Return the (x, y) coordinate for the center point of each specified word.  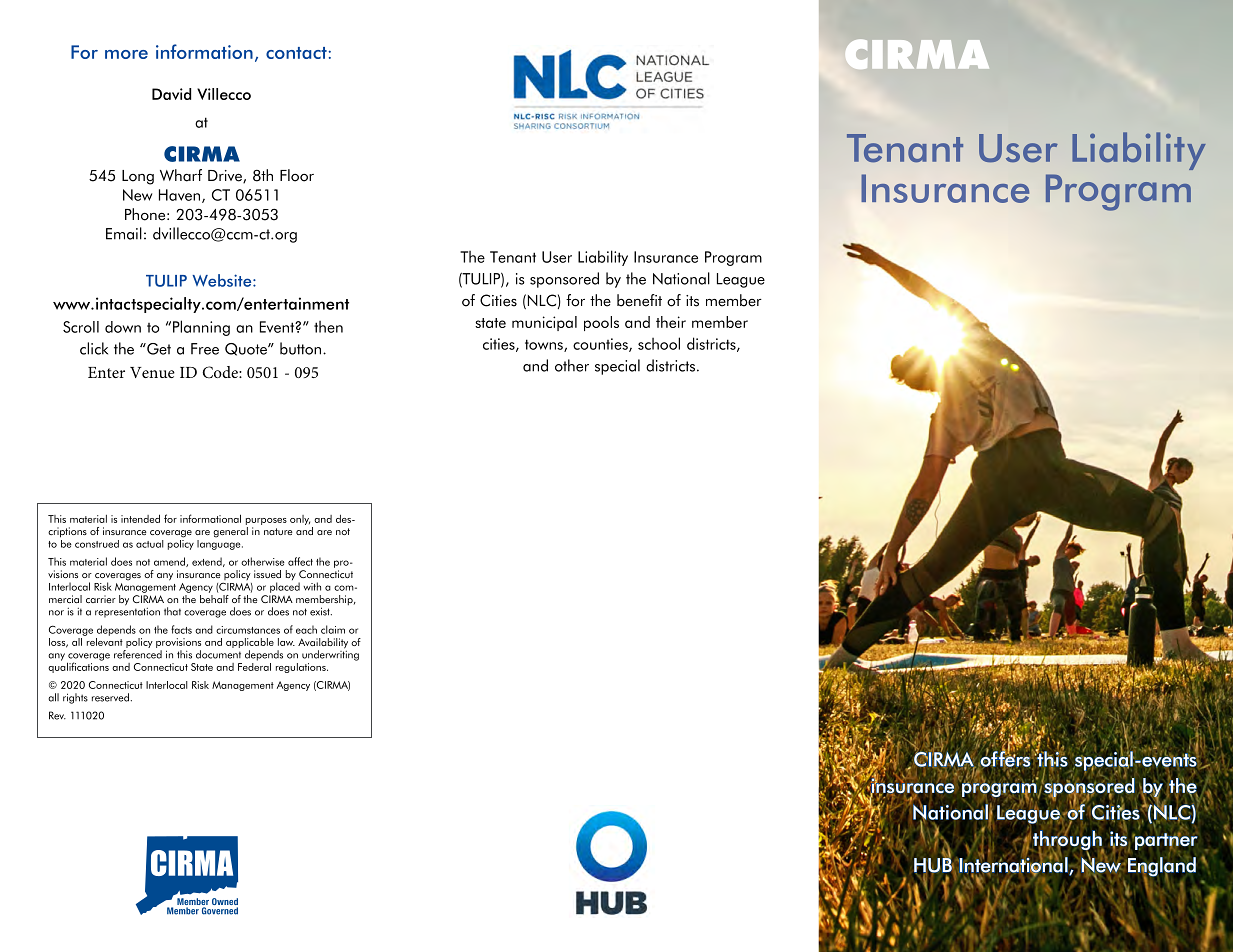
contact (296, 53)
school (659, 343)
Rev (57, 715)
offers (1005, 759)
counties (601, 345)
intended (140, 518)
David (171, 94)
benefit (639, 300)
